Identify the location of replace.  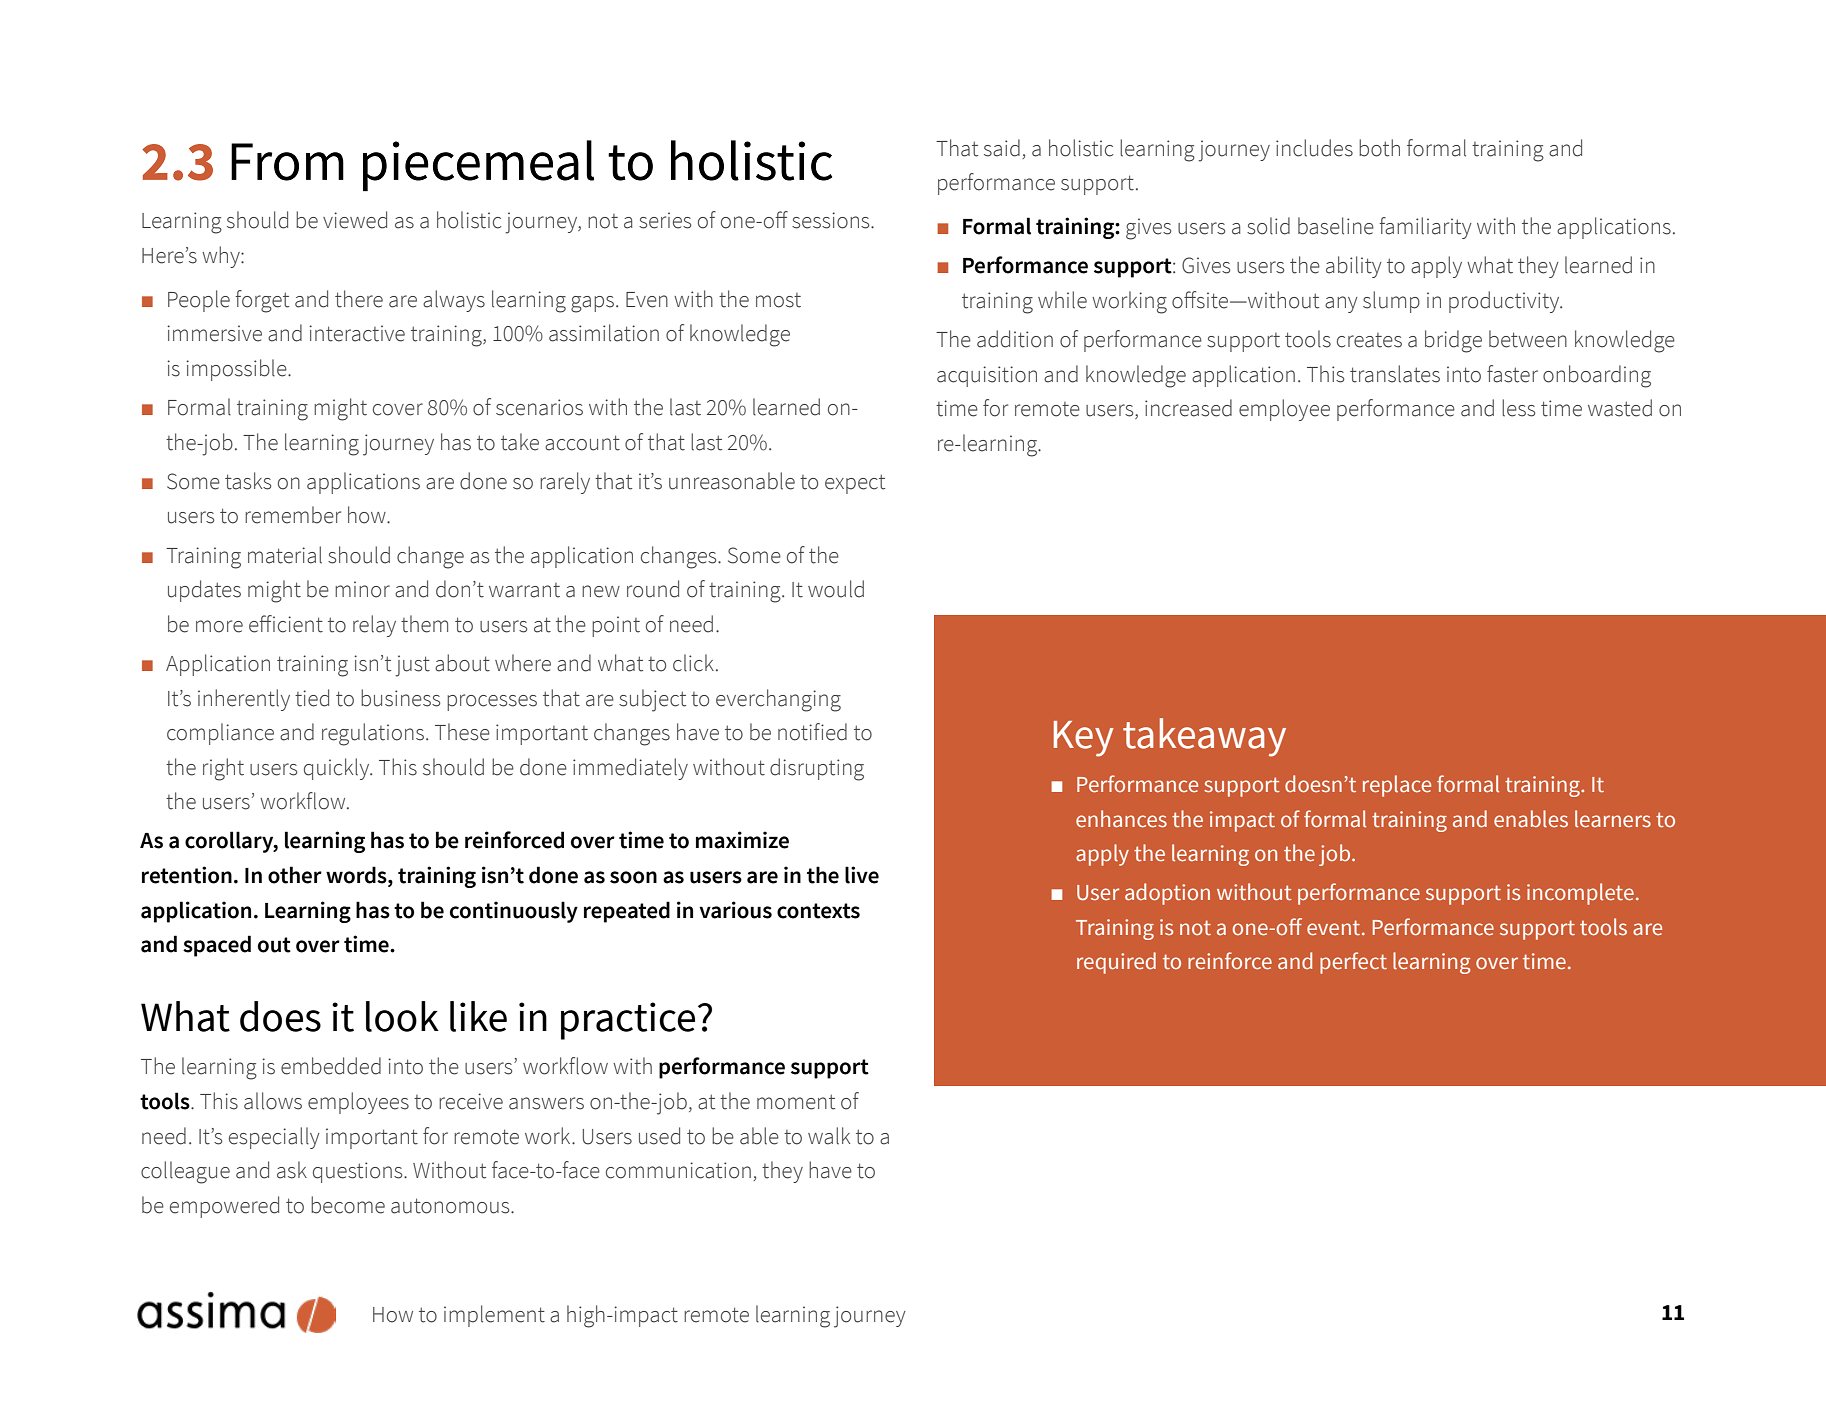
(1397, 786).
